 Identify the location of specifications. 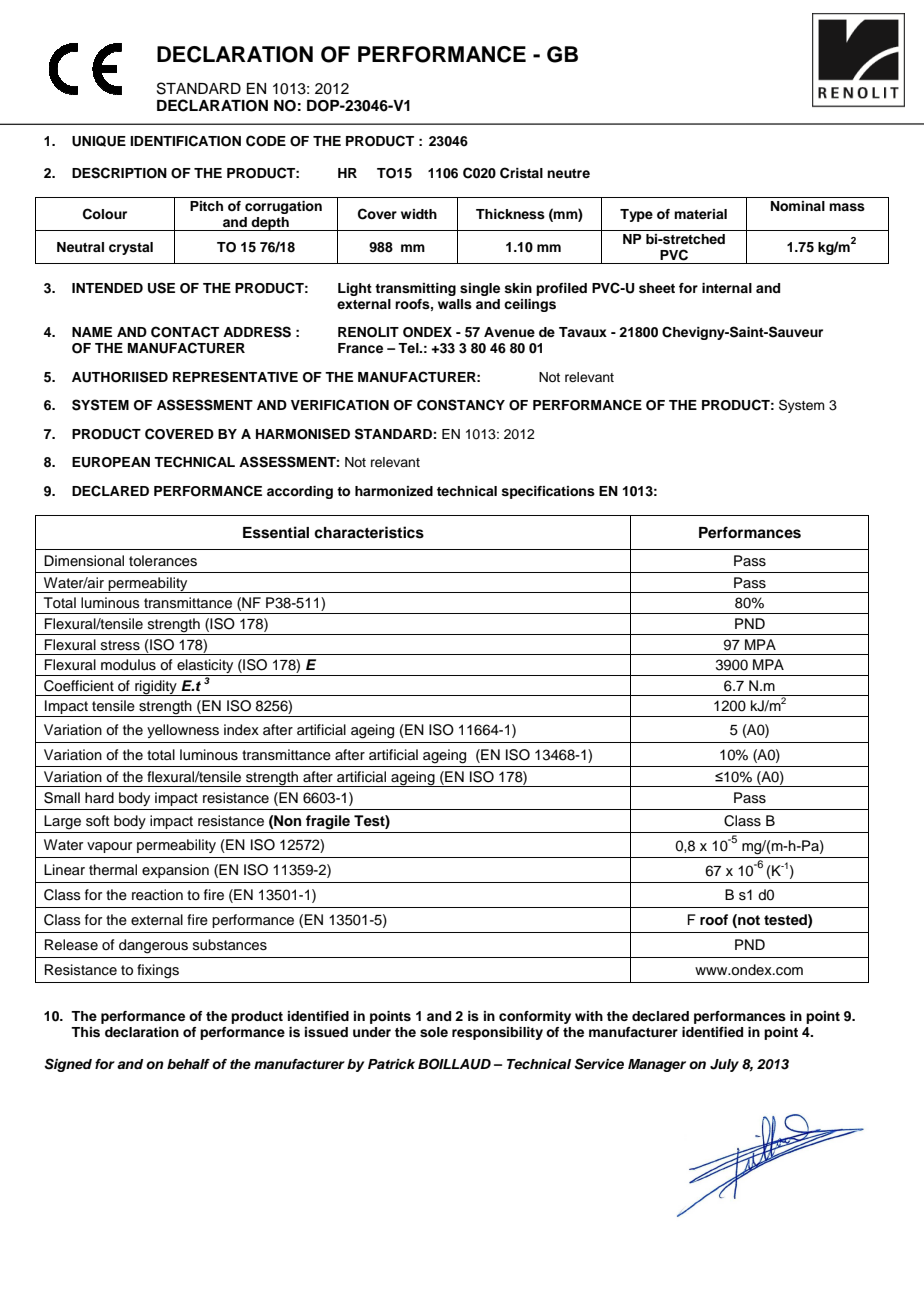
(548, 492).
